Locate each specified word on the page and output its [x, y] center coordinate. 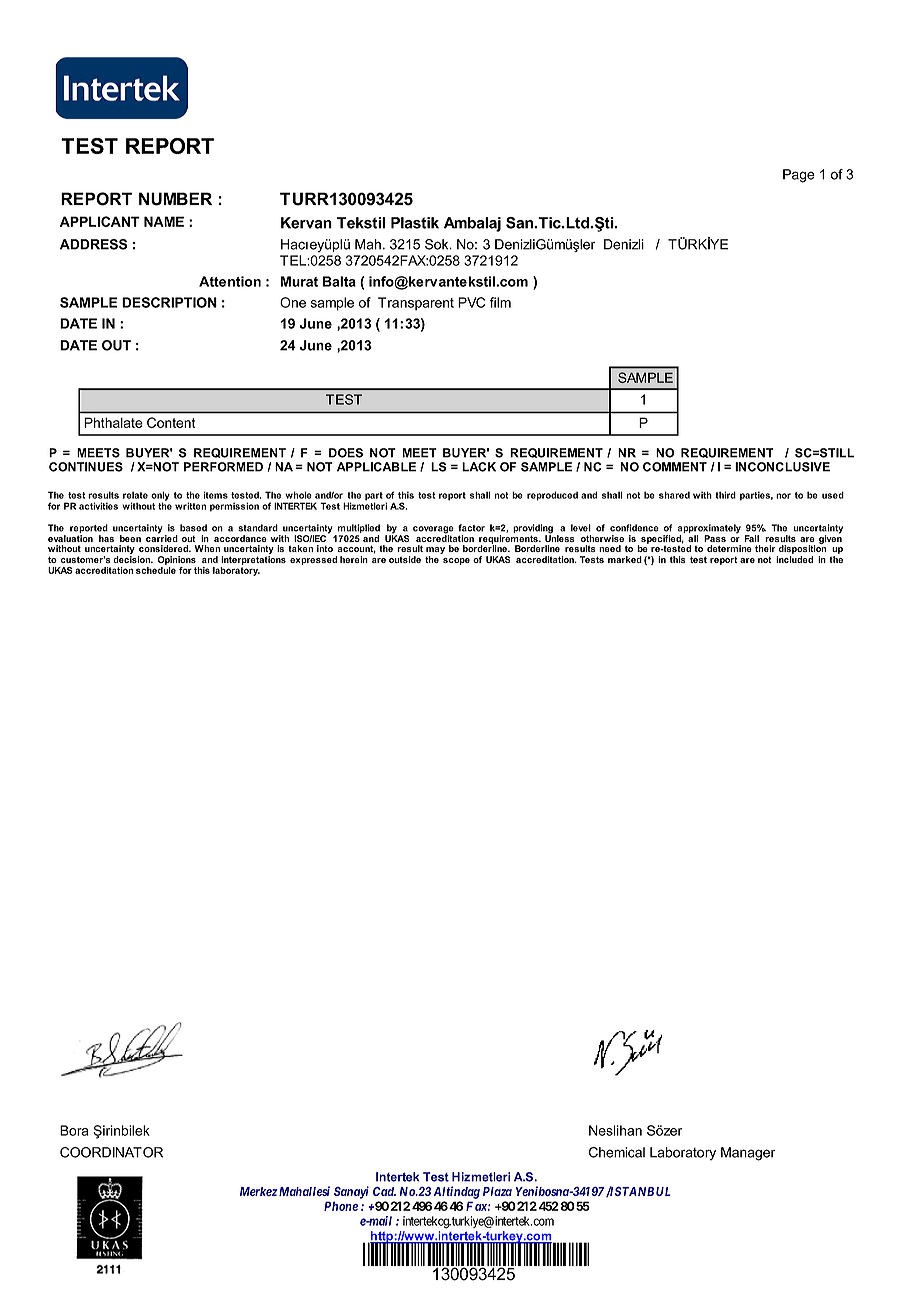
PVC [471, 302]
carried [162, 537]
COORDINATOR [111, 1152]
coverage [433, 531]
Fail [752, 538]
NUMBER [175, 199]
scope [456, 561]
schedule [156, 570]
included [794, 559]
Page [799, 176]
